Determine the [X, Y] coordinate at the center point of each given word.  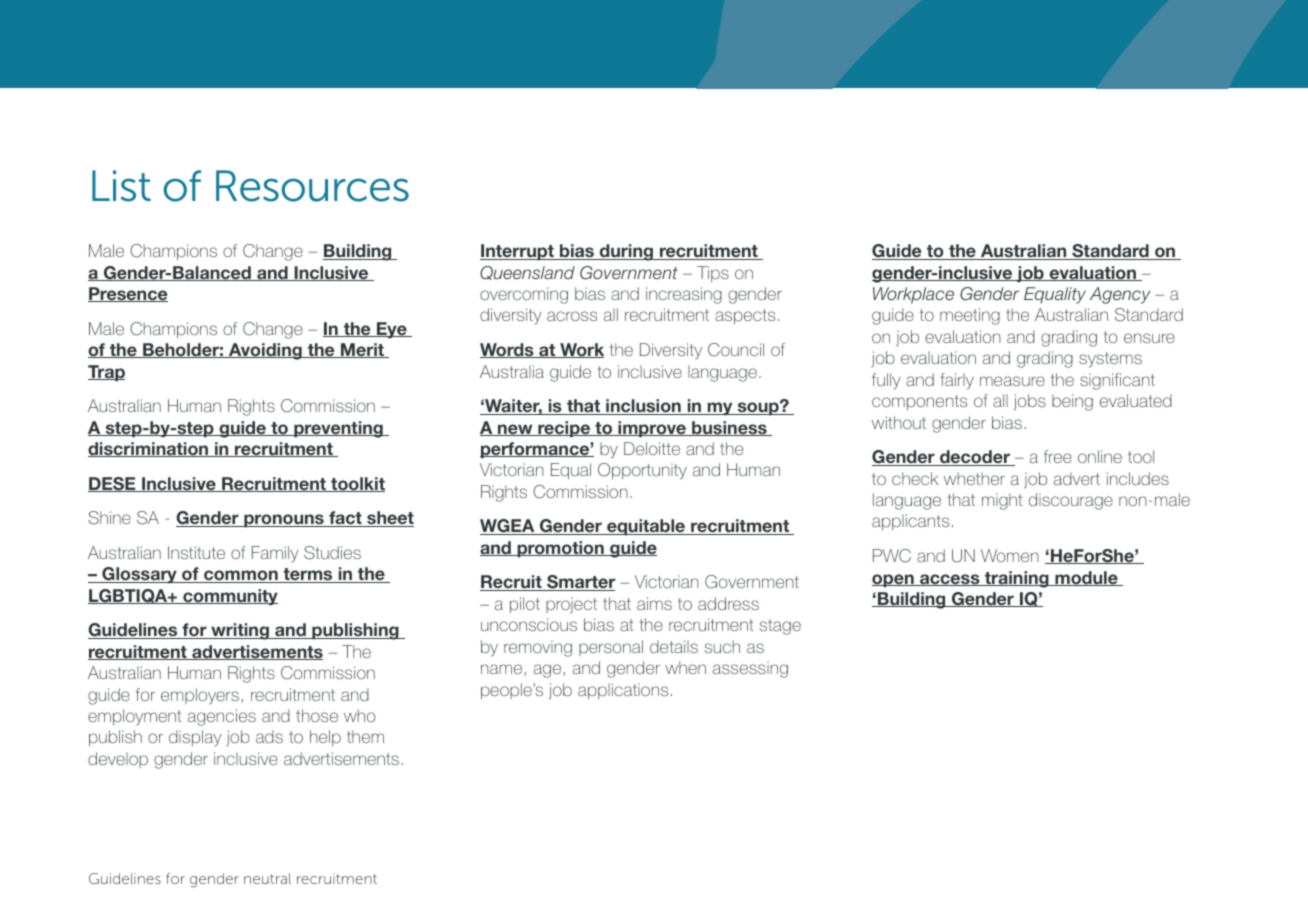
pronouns [284, 521]
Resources [312, 186]
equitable [646, 527]
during [626, 252]
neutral [267, 878]
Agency [1120, 295]
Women [1010, 555]
